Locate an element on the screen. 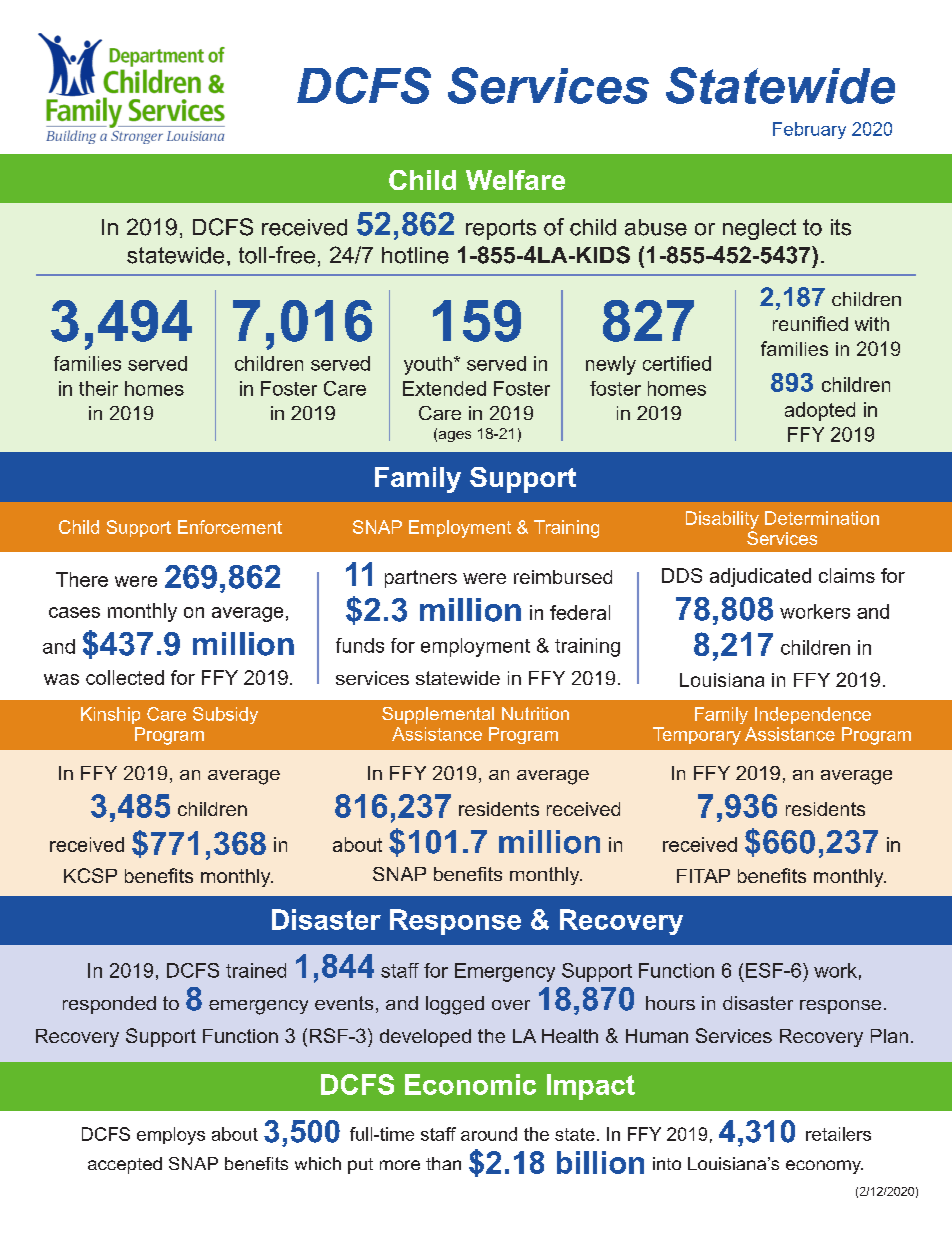 The height and width of the screenshot is (1233, 952). Kinship is located at coordinates (110, 715).
